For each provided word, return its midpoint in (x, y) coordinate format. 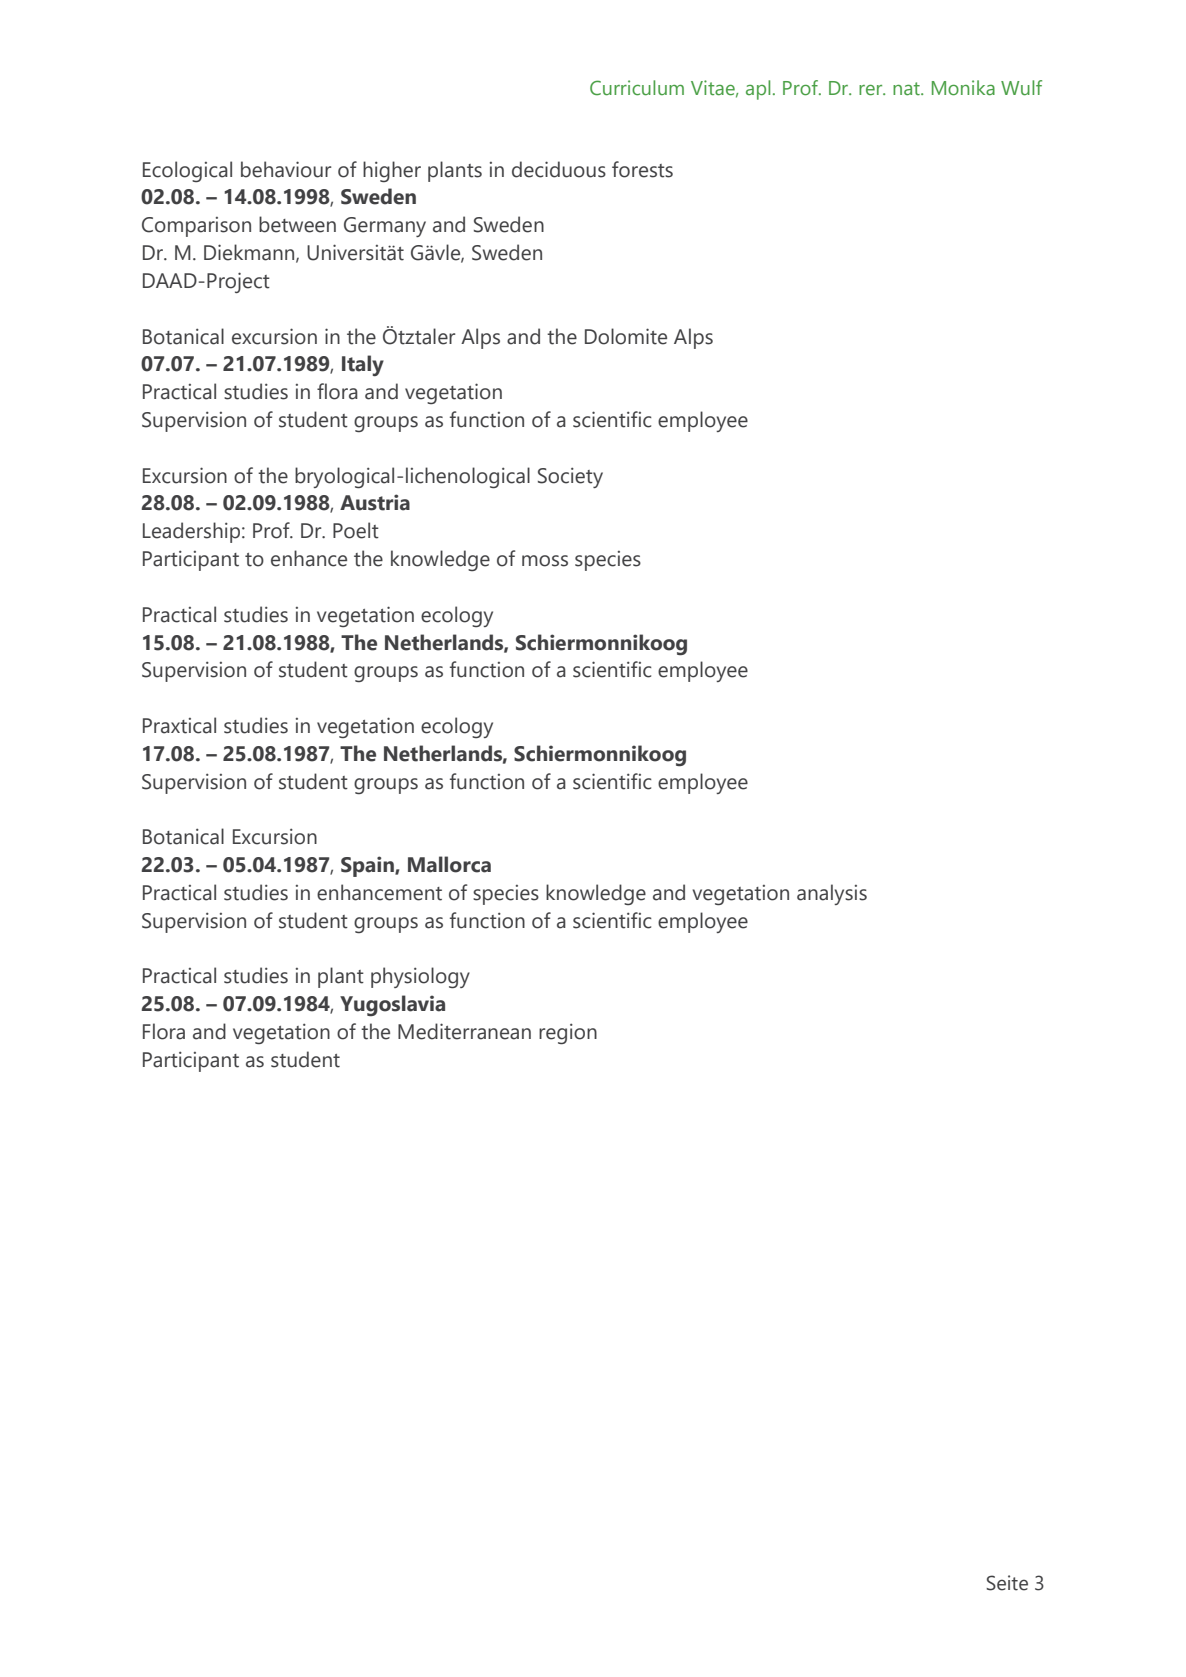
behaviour (286, 169)
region (568, 1033)
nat (907, 88)
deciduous (559, 169)
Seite (1007, 1583)
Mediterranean (464, 1031)
